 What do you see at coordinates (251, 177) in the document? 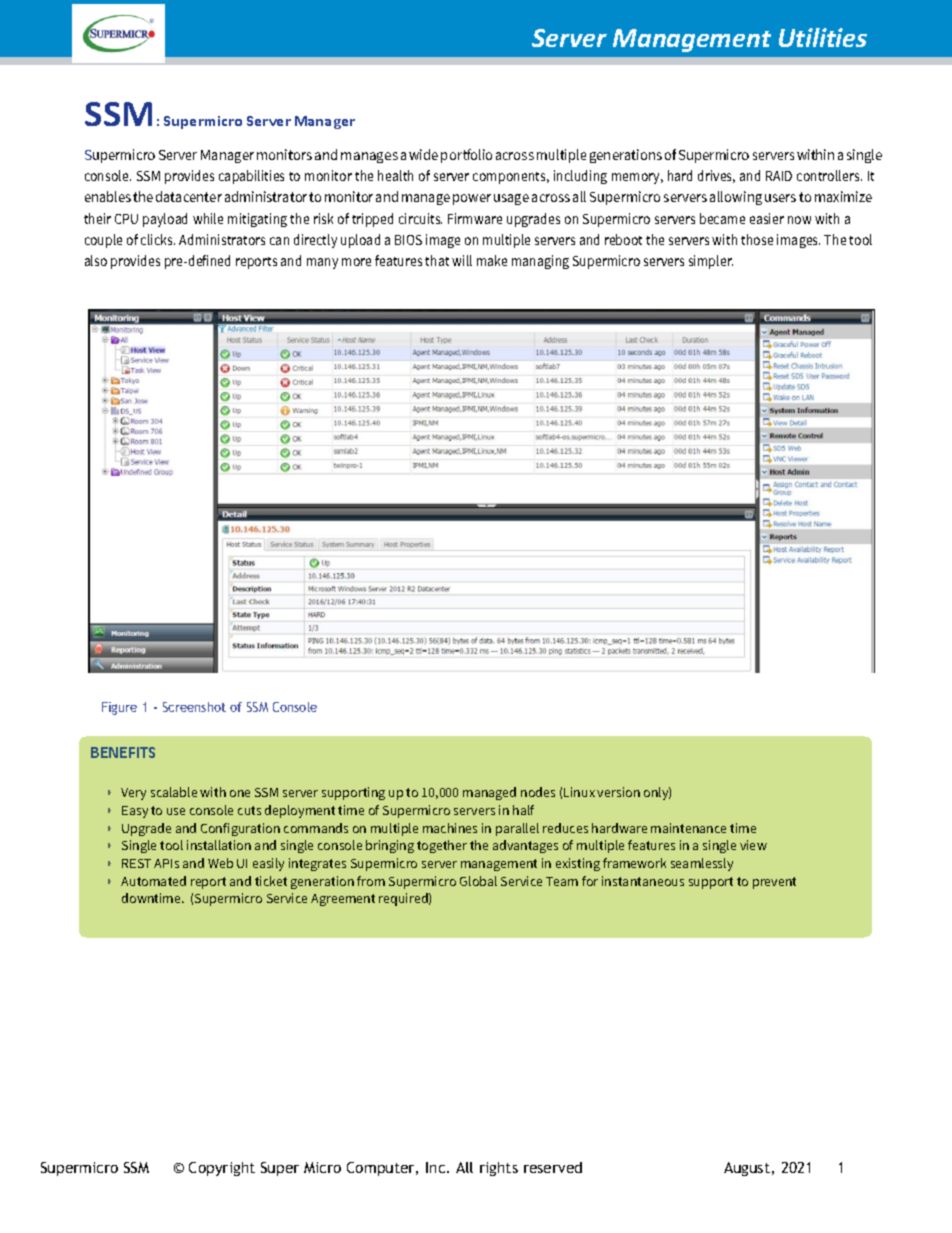
I see `capabilities` at bounding box center [251, 177].
